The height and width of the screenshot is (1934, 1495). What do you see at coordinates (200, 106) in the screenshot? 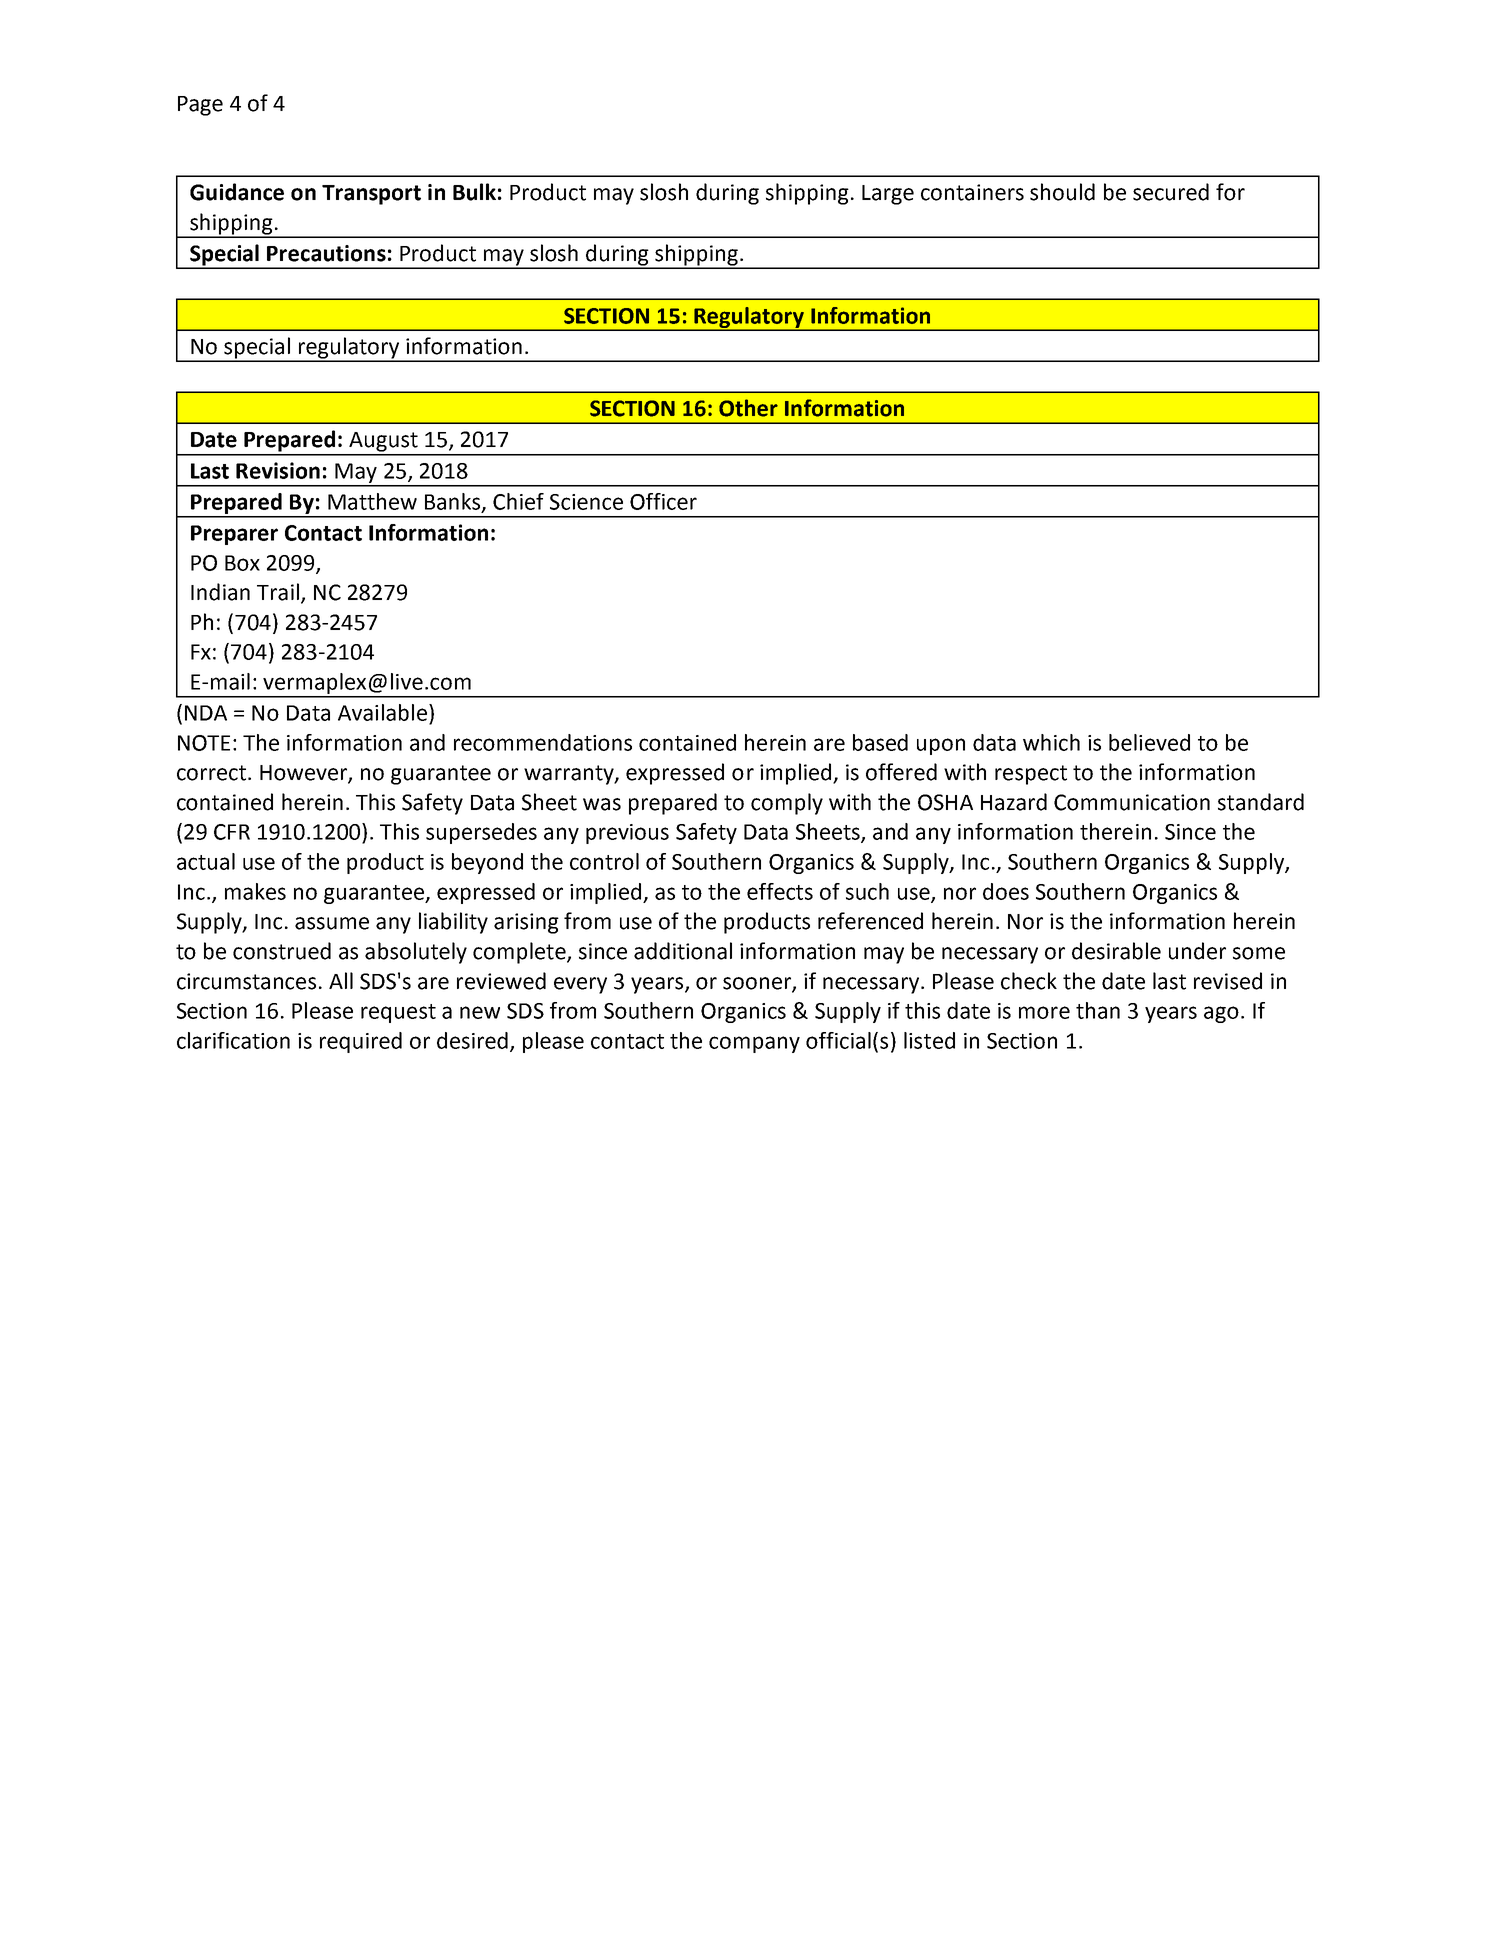
I see `Page` at bounding box center [200, 106].
